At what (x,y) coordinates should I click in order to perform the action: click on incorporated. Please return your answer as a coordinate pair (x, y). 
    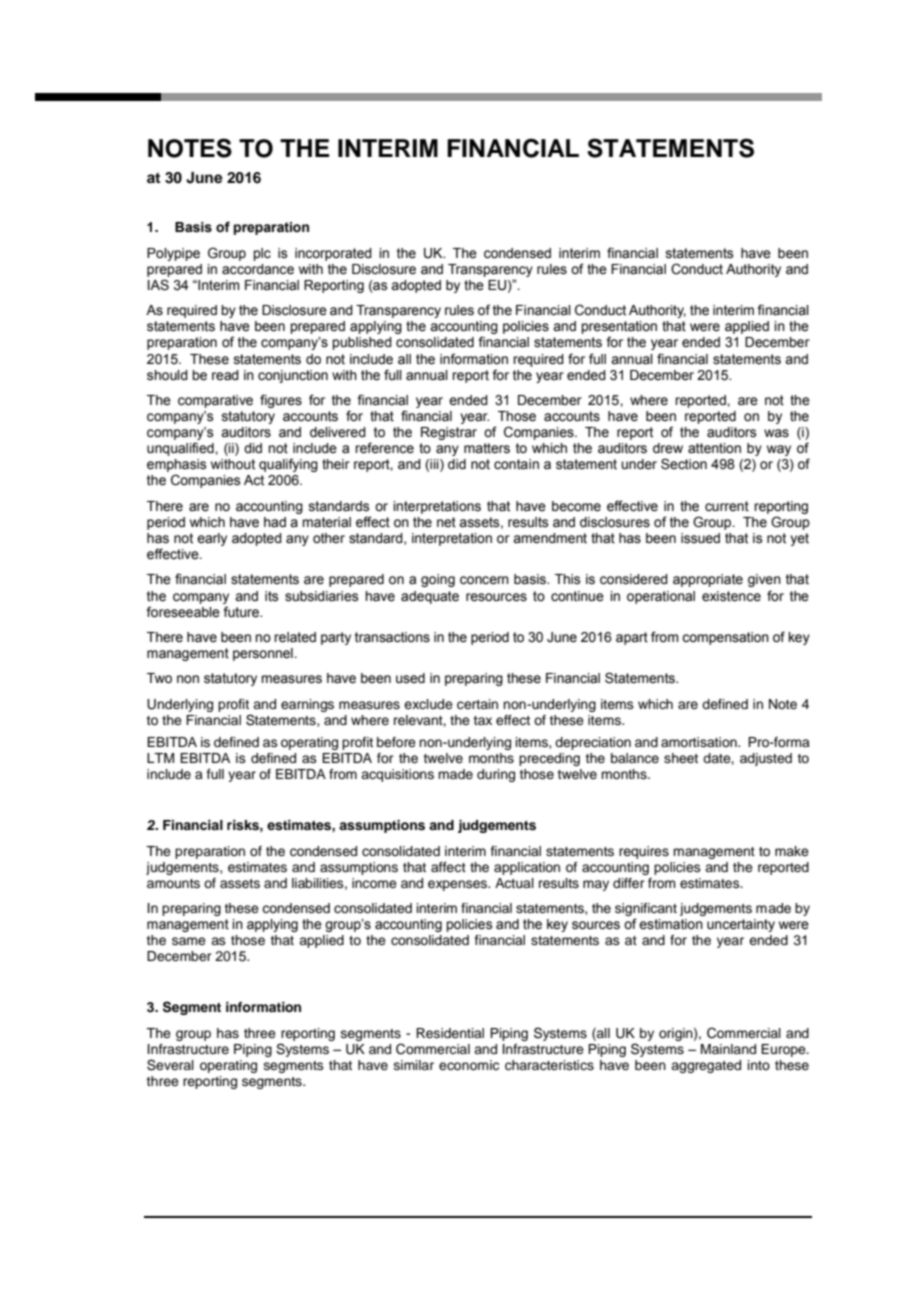
    Looking at the image, I should click on (333, 254).
